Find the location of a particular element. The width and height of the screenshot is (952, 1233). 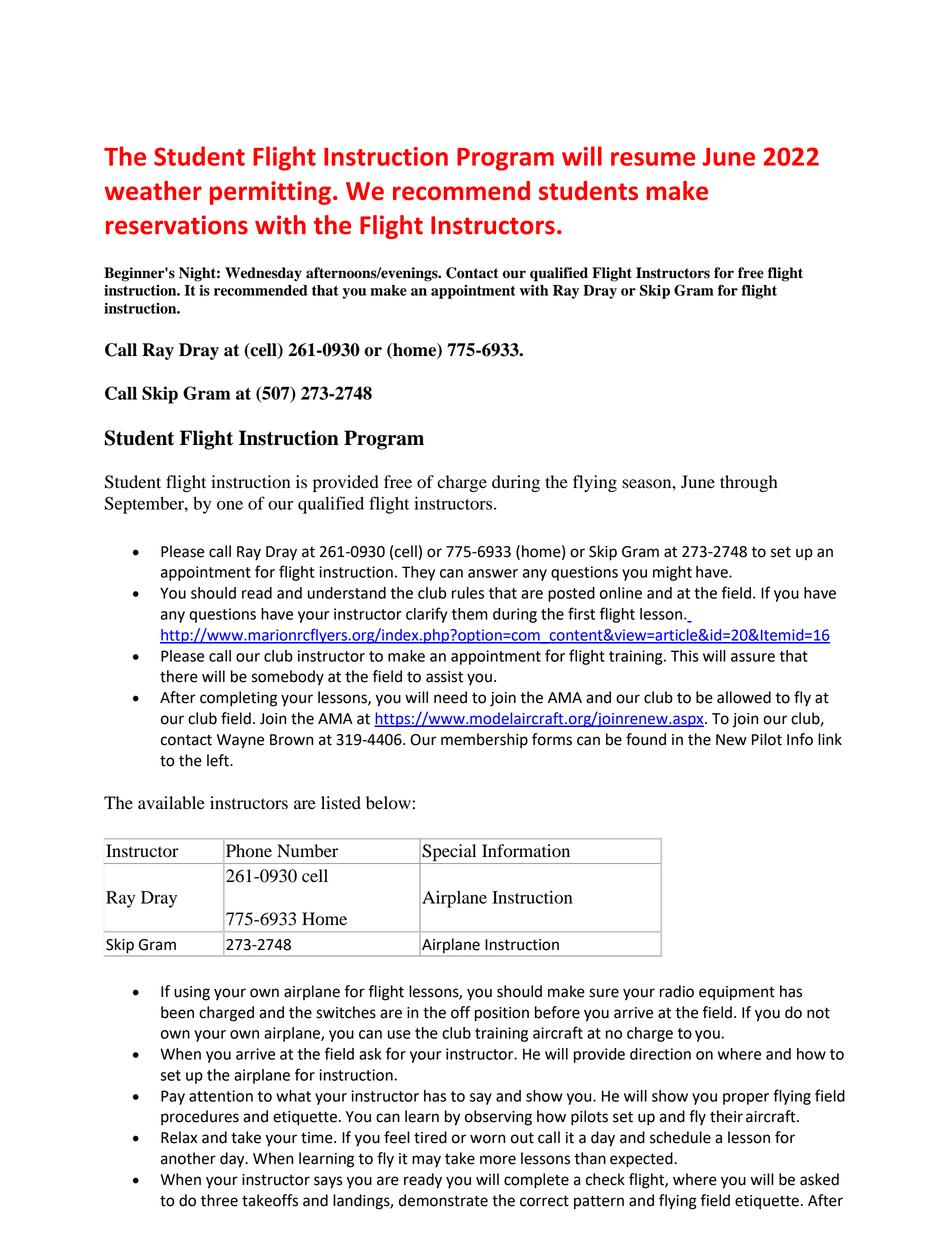

through is located at coordinates (749, 483).
